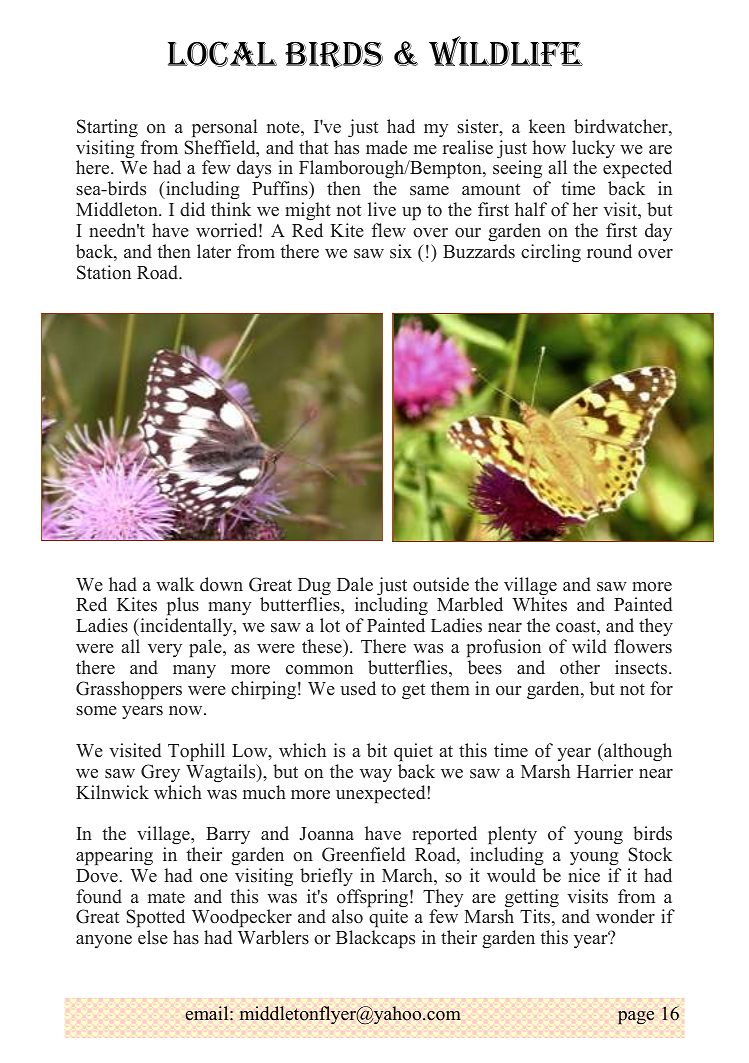 Image resolution: width=749 pixels, height=1063 pixels. Describe the element at coordinates (222, 54) in the document. I see `Local` at that location.
